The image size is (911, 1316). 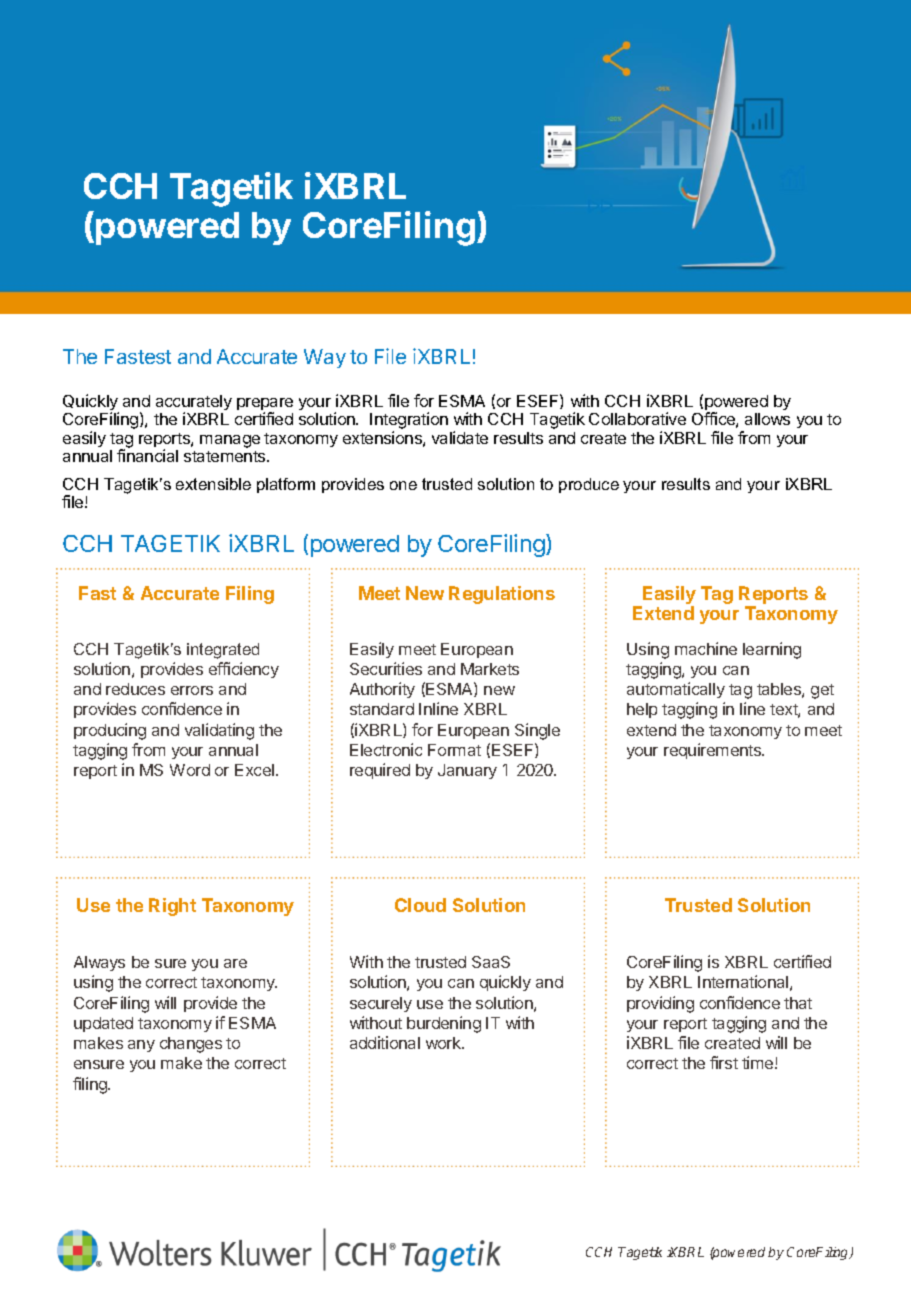 What do you see at coordinates (223, 651) in the screenshot?
I see `integrated` at bounding box center [223, 651].
